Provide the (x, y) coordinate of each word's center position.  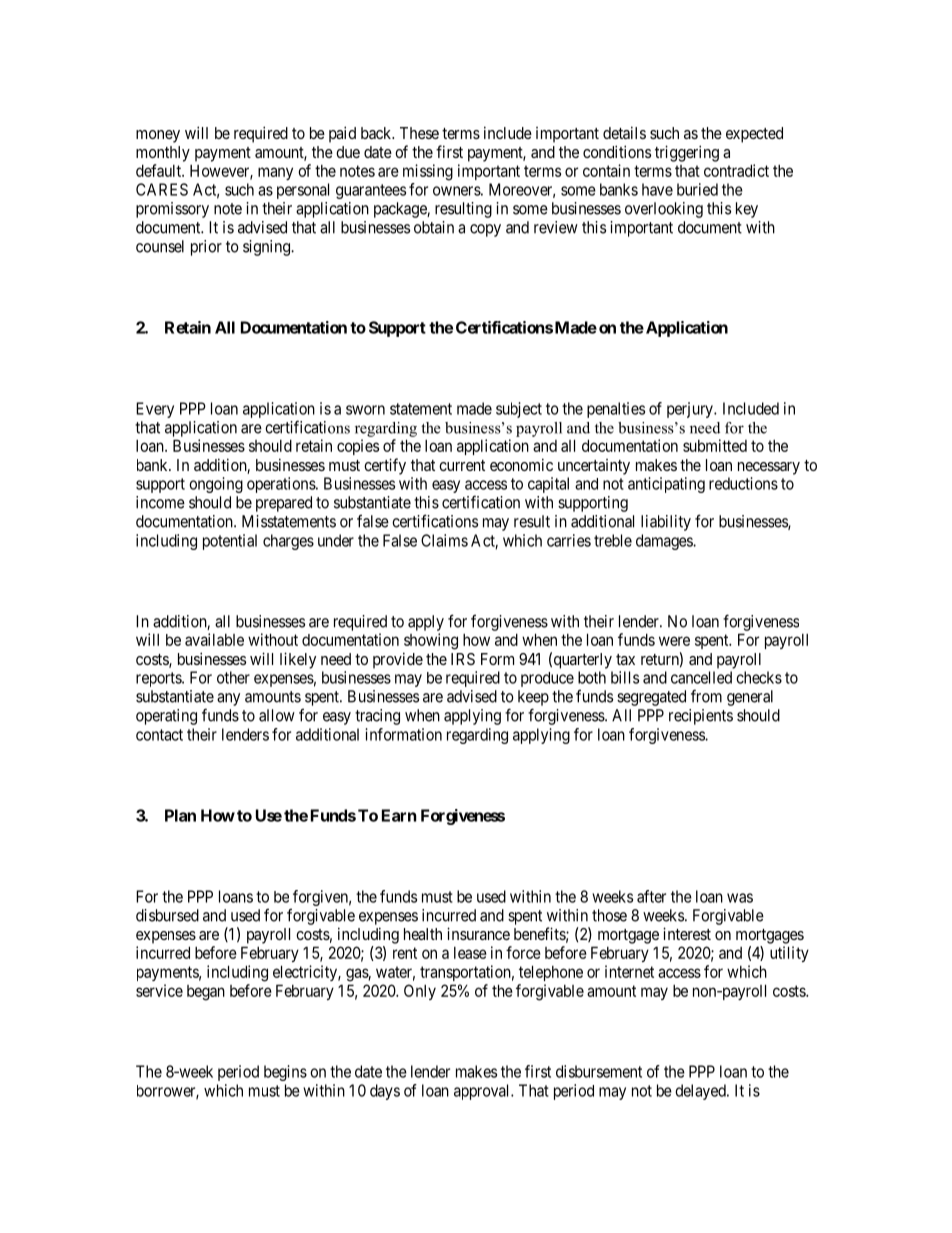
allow (277, 715)
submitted (715, 445)
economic (521, 464)
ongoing (216, 485)
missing (428, 172)
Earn (399, 815)
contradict (736, 170)
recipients (701, 717)
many (275, 173)
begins (285, 1073)
